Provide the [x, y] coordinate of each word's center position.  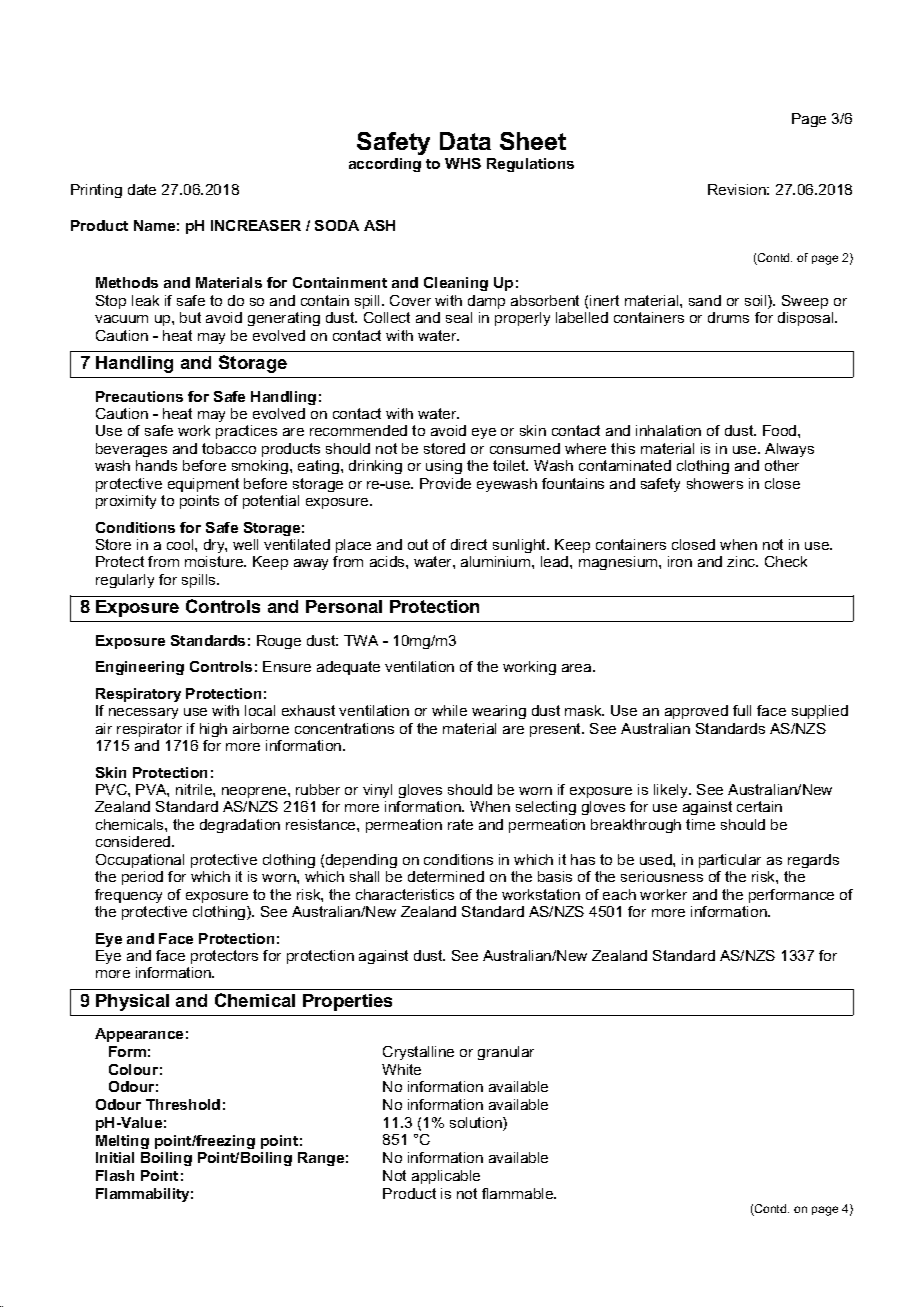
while [449, 710]
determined [446, 876]
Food [781, 430]
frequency [128, 896]
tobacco [229, 448]
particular [730, 861]
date [142, 189]
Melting [122, 1142]
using [444, 467]
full [742, 710]
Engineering [140, 668]
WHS [463, 163]
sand [705, 300]
